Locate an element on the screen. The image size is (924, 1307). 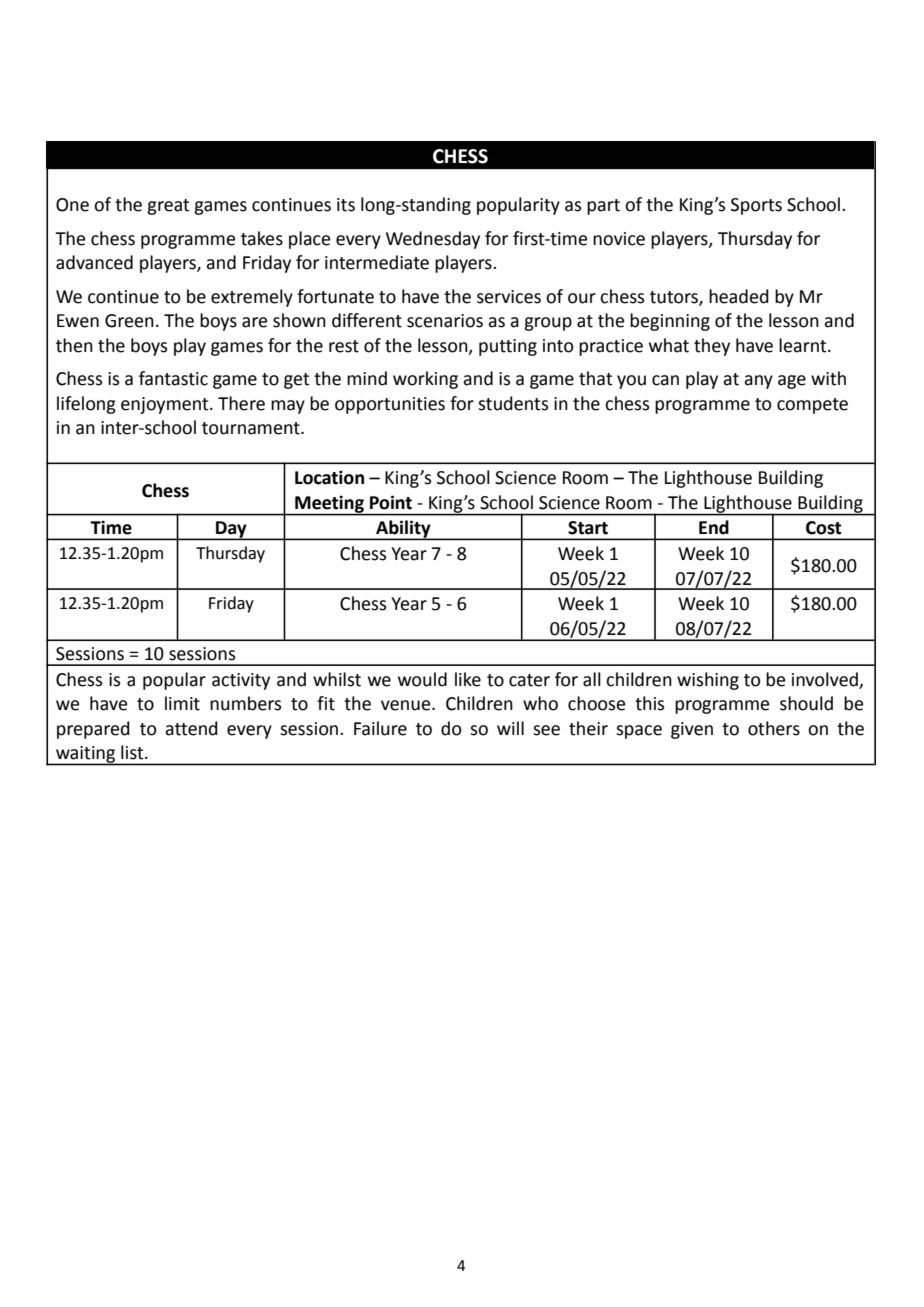
Meeting is located at coordinates (329, 505).
